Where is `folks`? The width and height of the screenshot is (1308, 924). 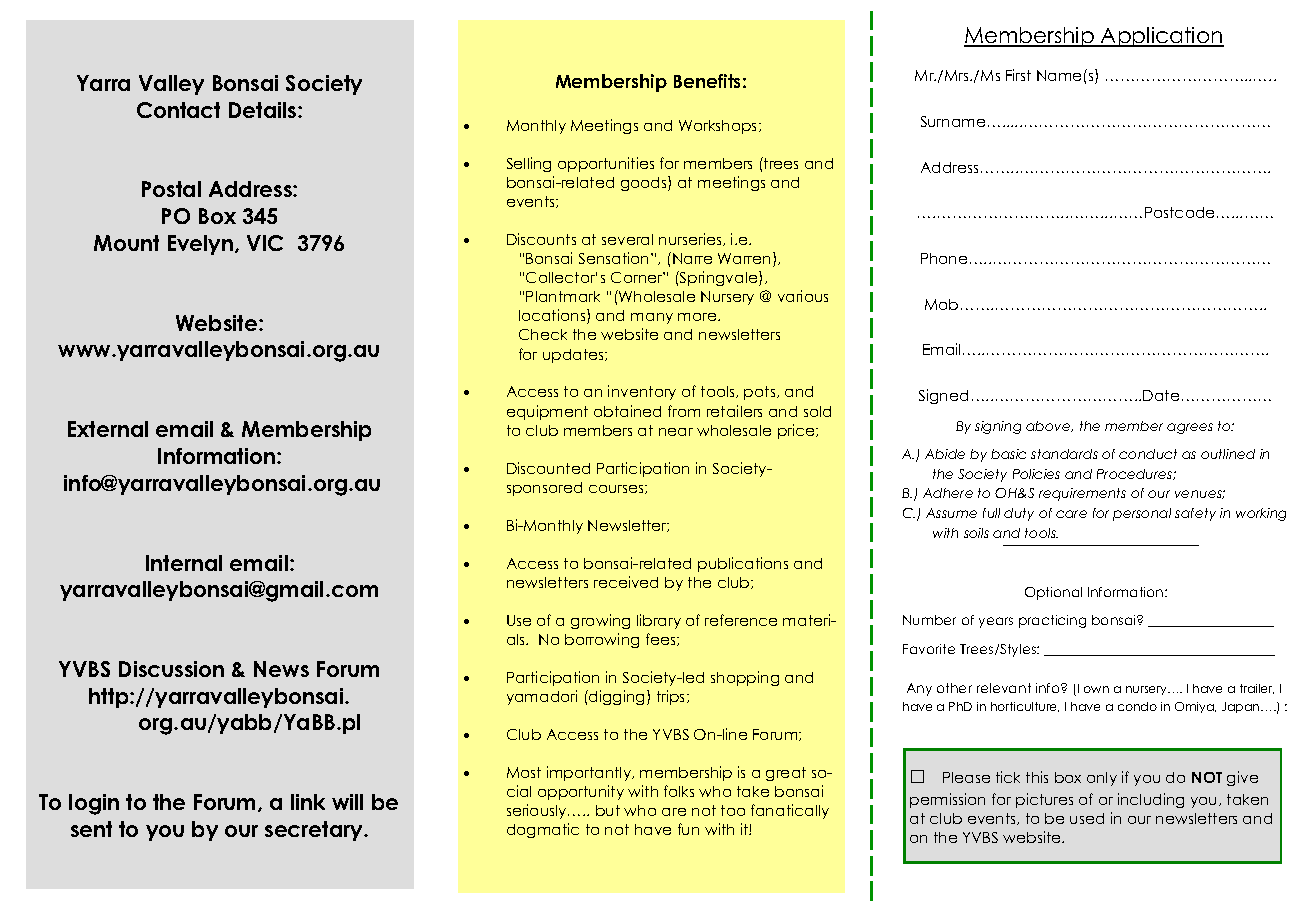 folks is located at coordinates (679, 791).
